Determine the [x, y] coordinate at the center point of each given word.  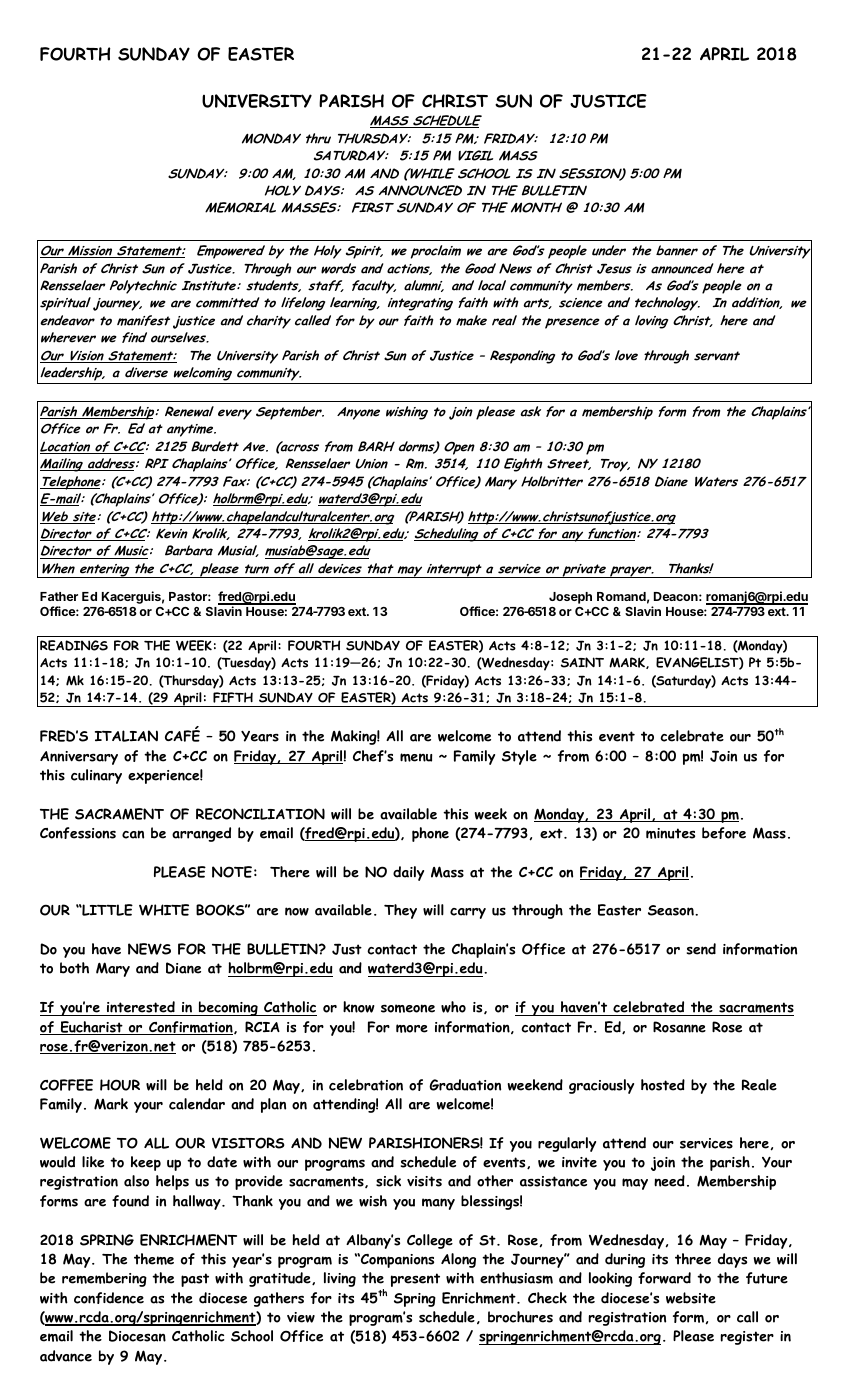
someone [408, 1008]
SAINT [582, 662]
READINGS [74, 645]
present [415, 1280]
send [701, 949]
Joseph [570, 598]
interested [141, 1008]
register [747, 1338]
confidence [109, 1298]
